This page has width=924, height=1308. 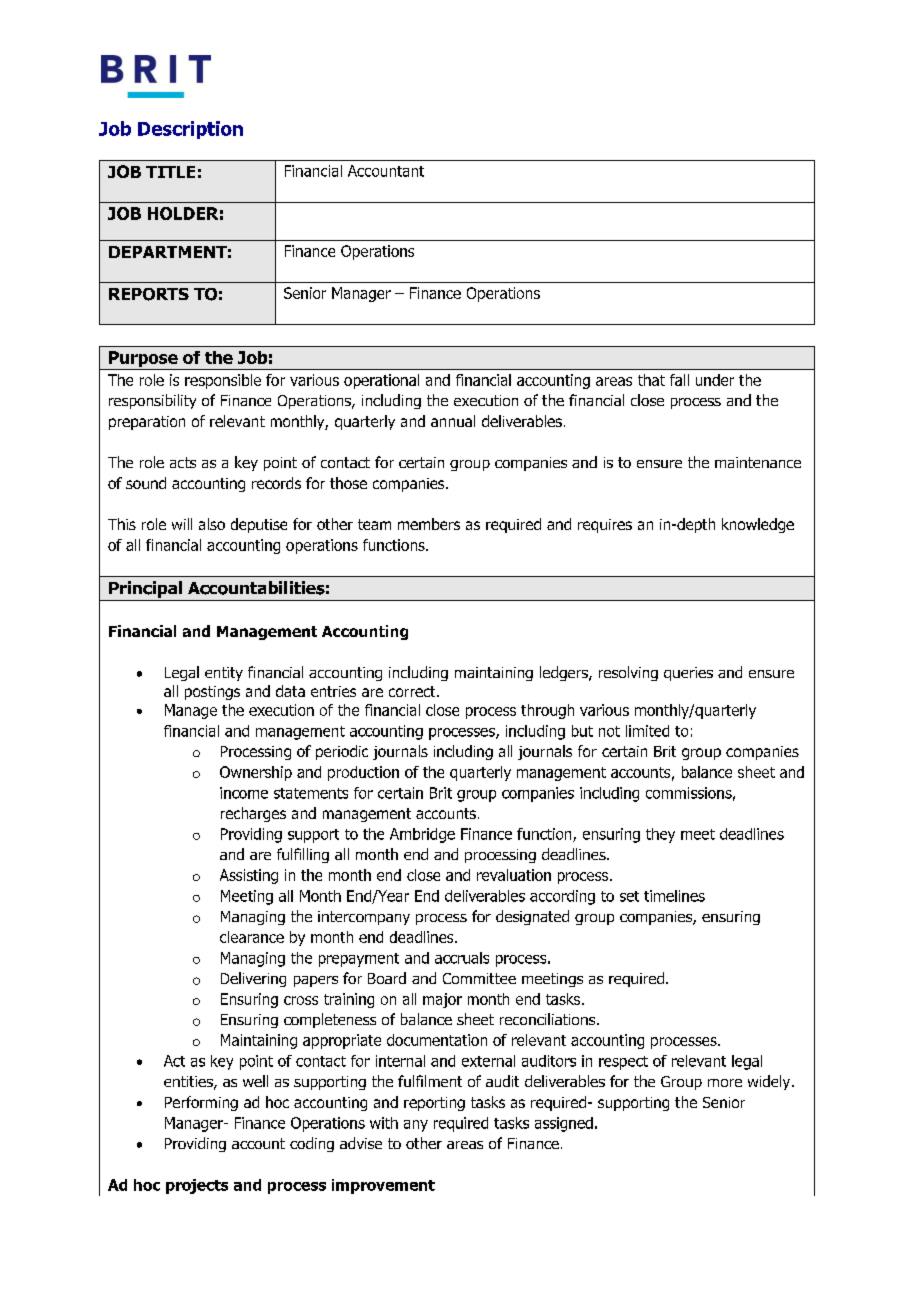 I want to click on fall, so click(x=679, y=380).
